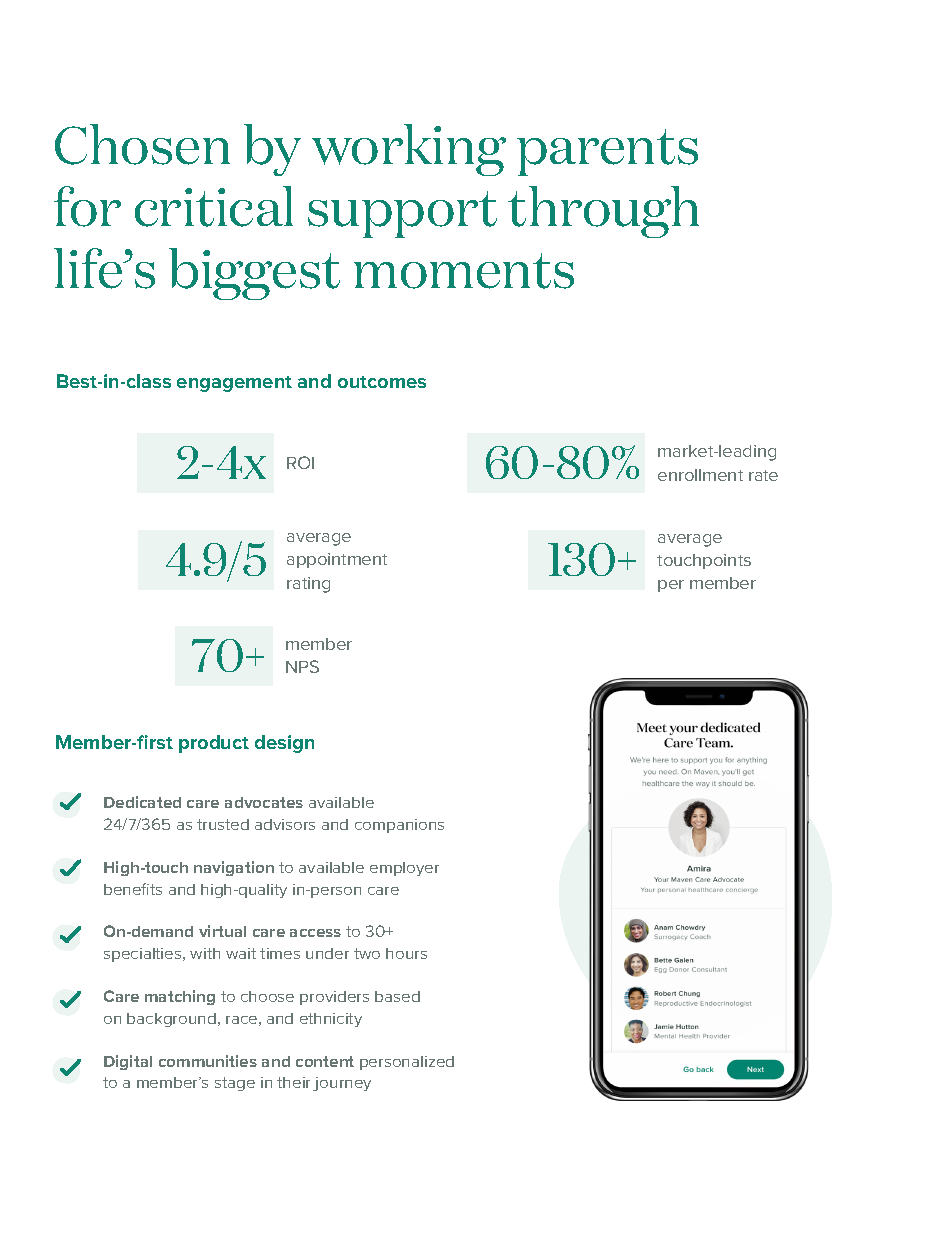  Describe the element at coordinates (308, 585) in the screenshot. I see `rating` at that location.
